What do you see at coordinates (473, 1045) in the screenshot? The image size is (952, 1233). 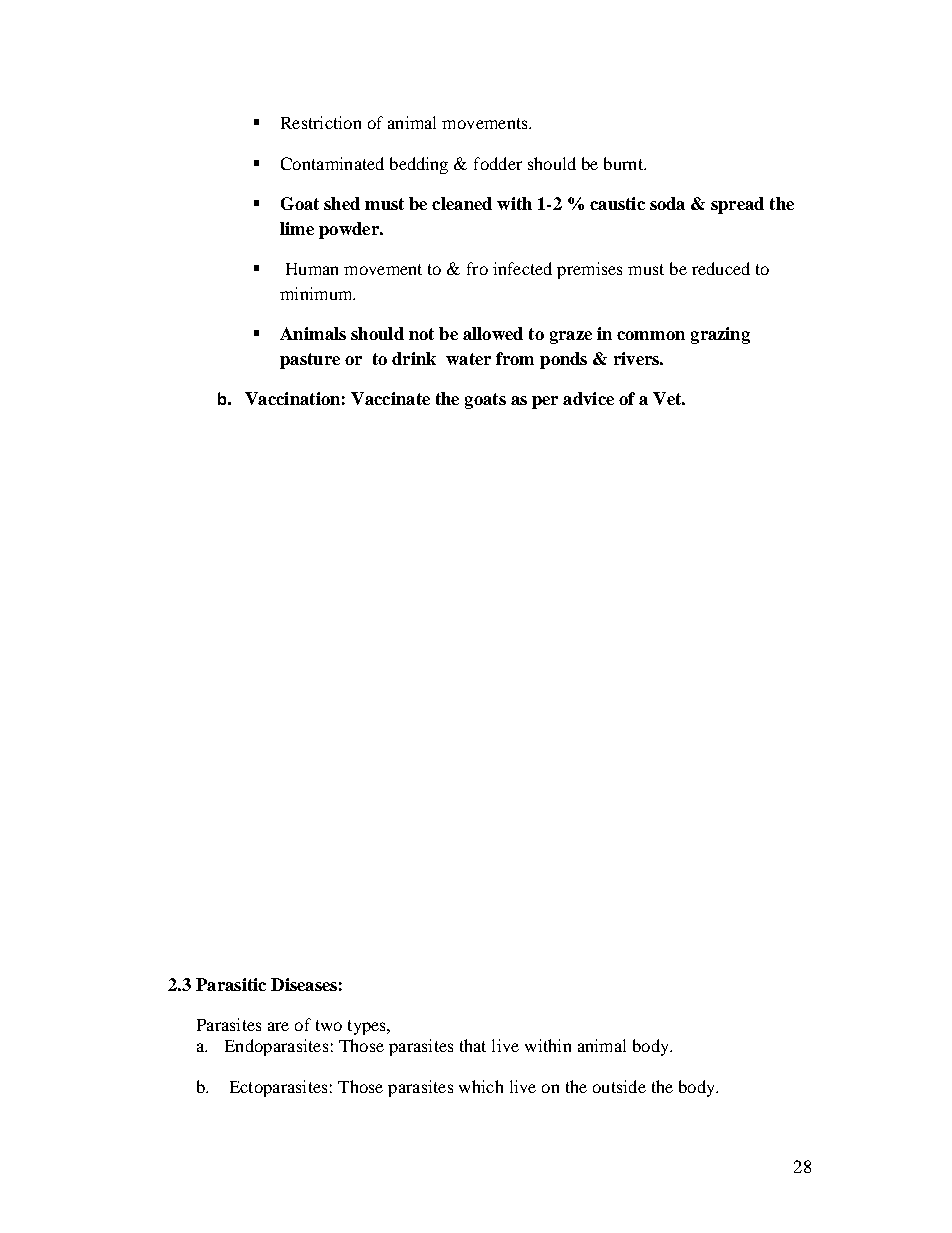 I see `that` at bounding box center [473, 1045].
